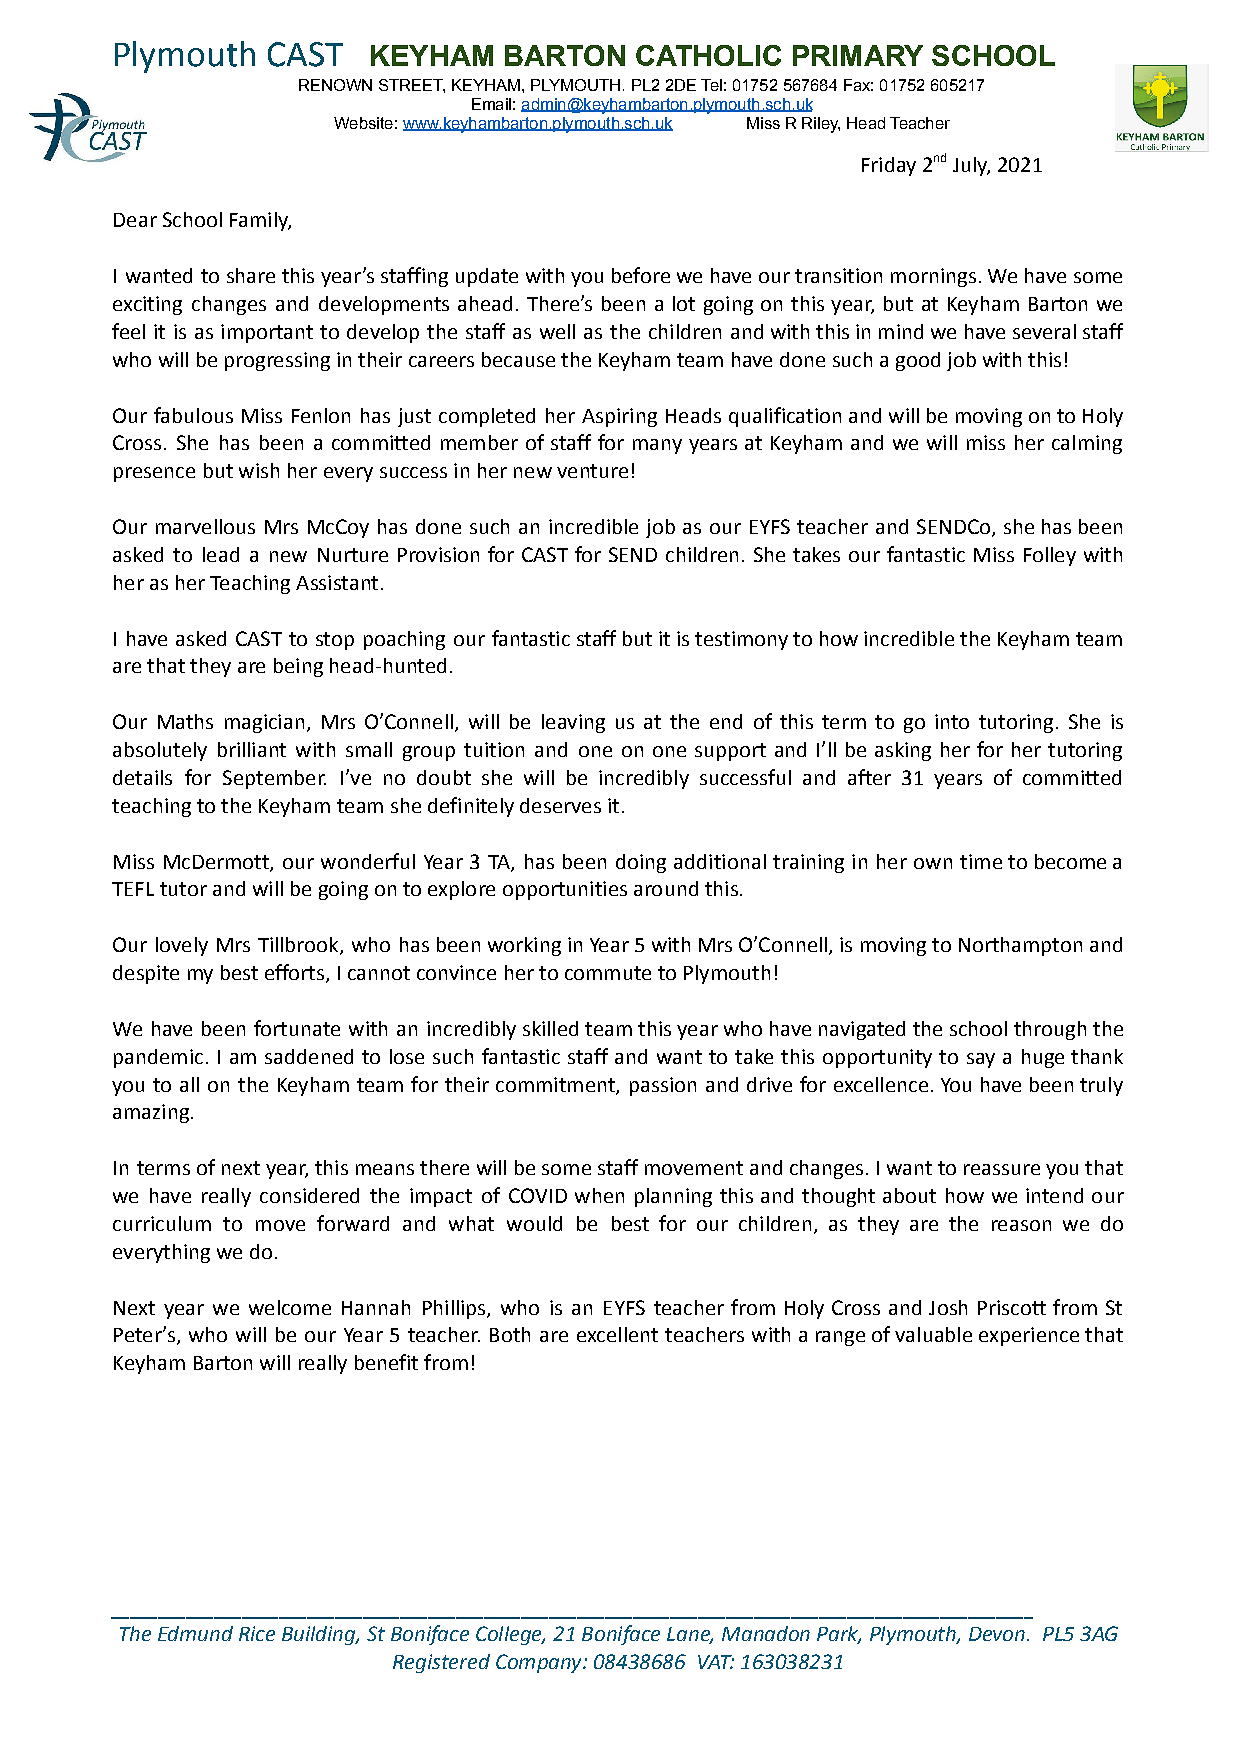 Image resolution: width=1238 pixels, height=1748 pixels. Describe the element at coordinates (335, 85) in the screenshot. I see `RENOWN` at that location.
